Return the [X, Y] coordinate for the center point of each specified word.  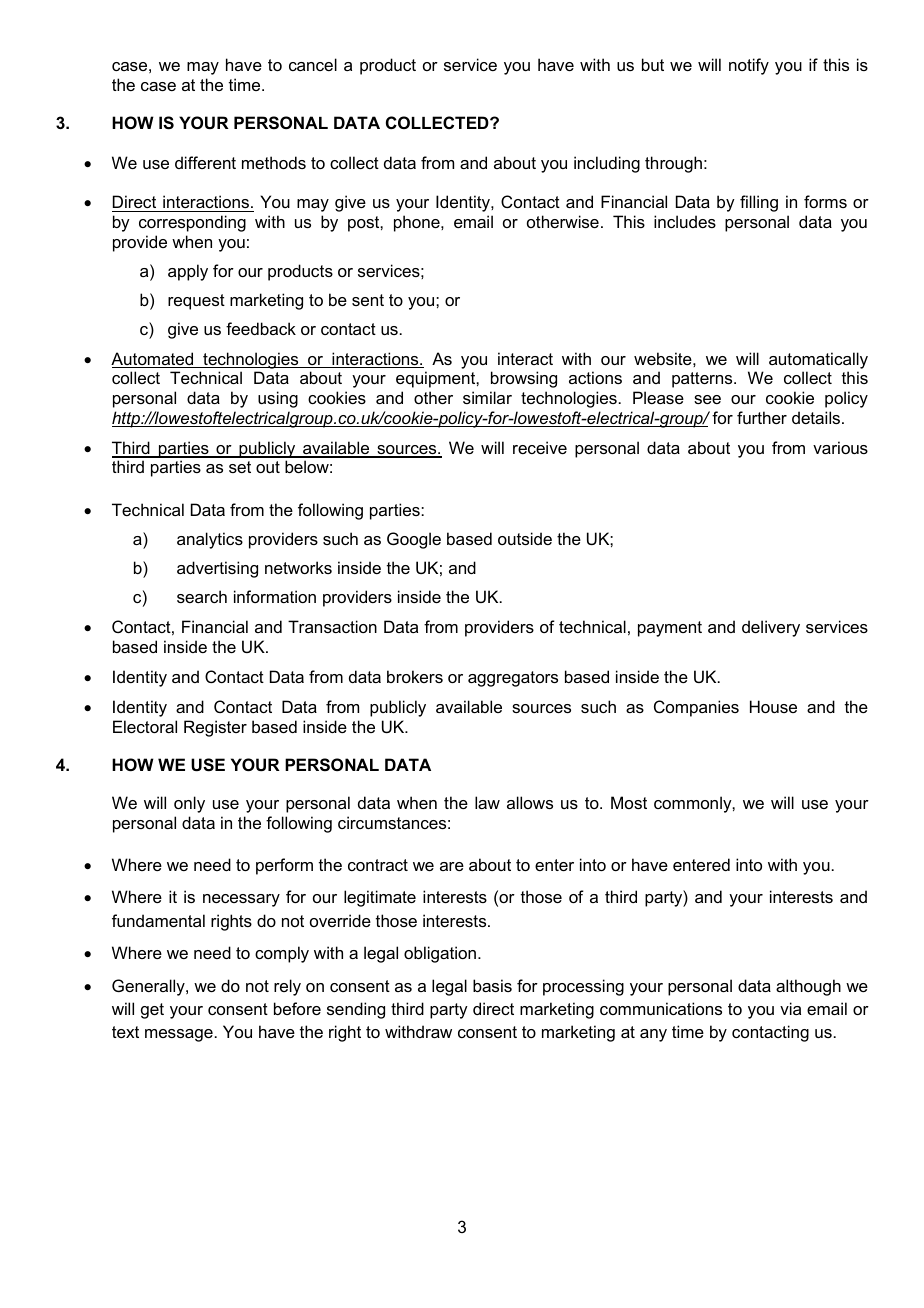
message [179, 1035]
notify [749, 66]
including [607, 164]
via [790, 1008]
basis [492, 985]
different [205, 162]
